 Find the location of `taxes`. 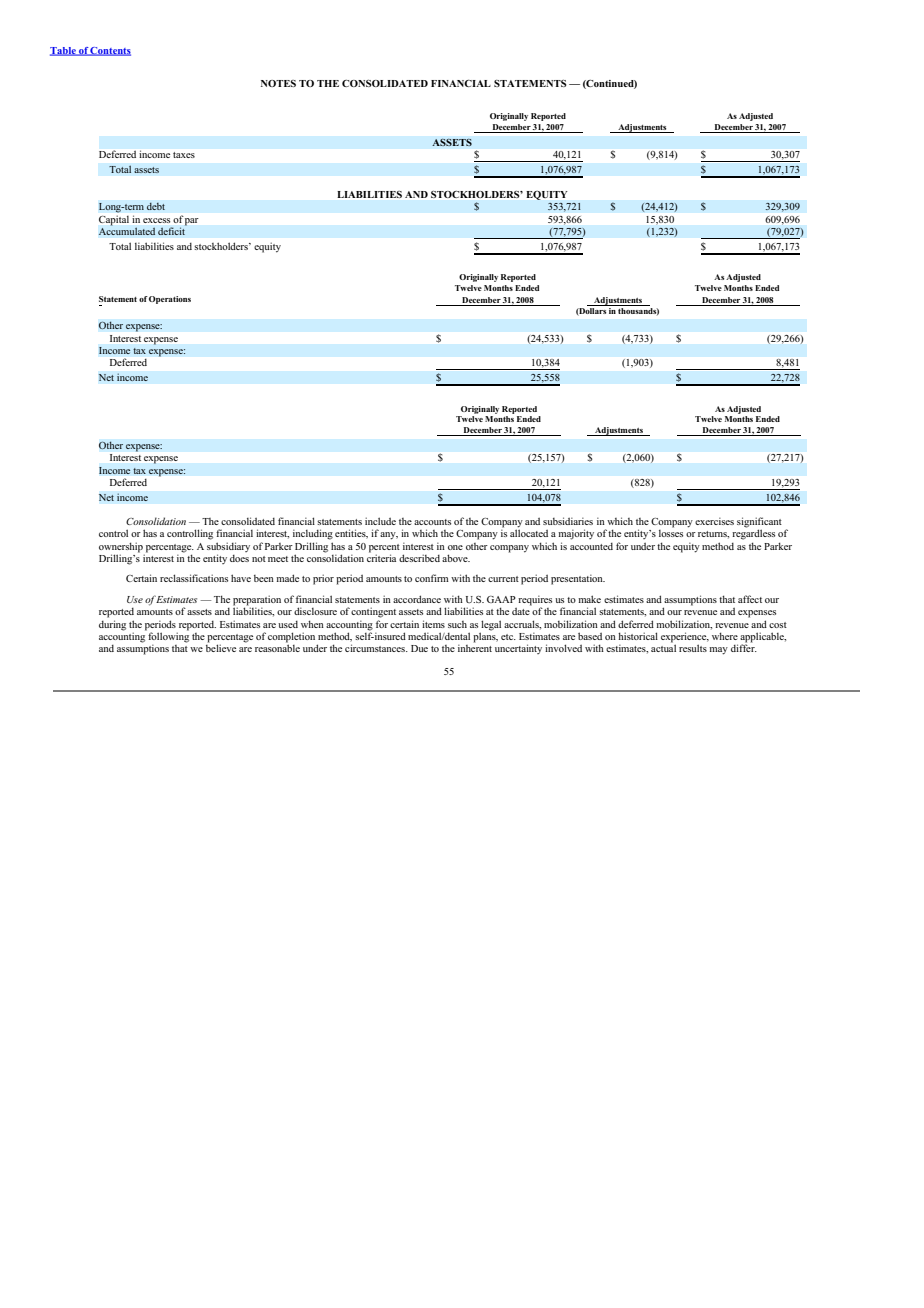

taxes is located at coordinates (184, 155).
